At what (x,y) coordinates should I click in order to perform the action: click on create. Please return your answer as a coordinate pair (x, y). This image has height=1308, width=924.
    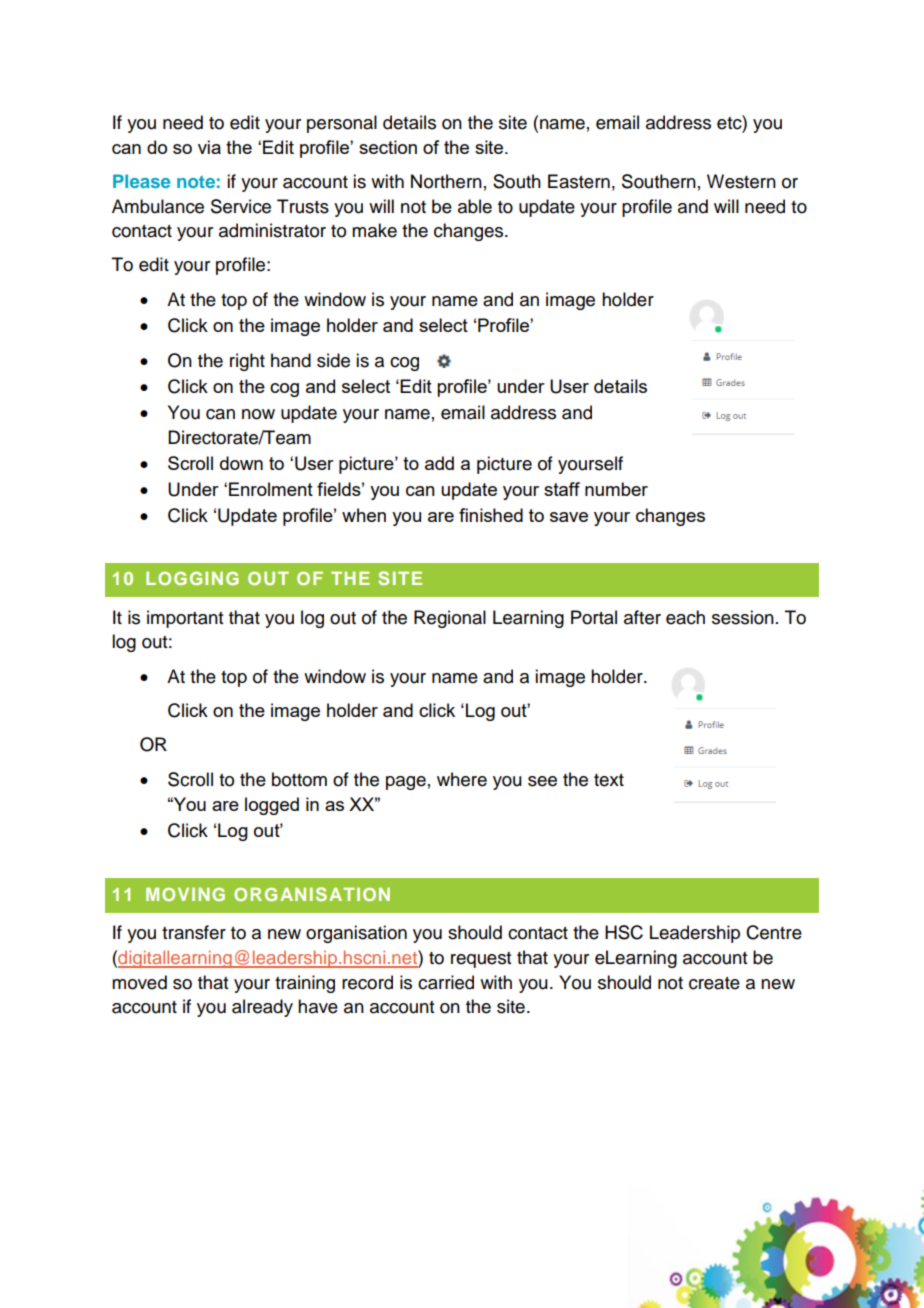
    Looking at the image, I should click on (714, 983).
